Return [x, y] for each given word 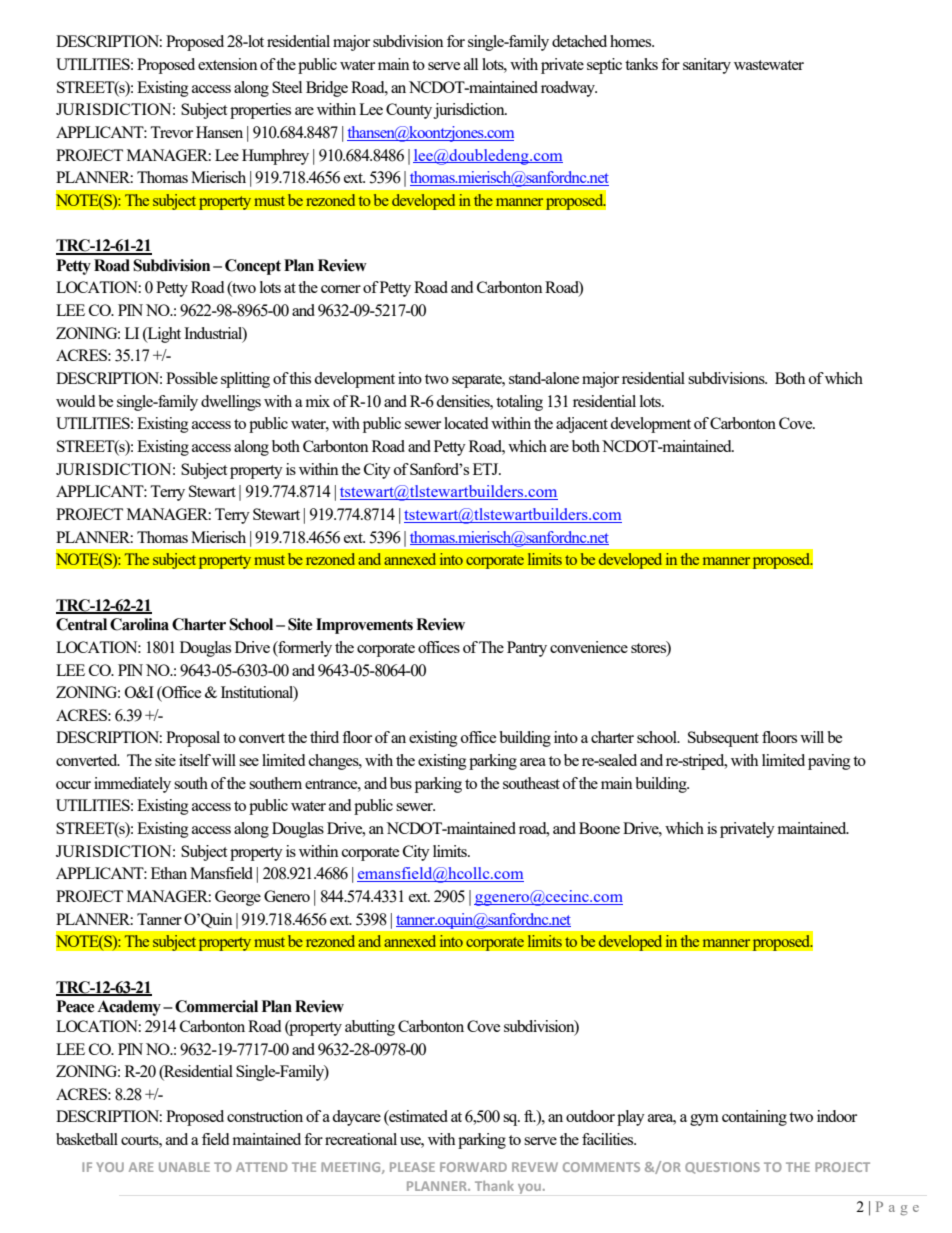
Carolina [139, 624]
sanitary [707, 66]
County [410, 111]
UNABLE [184, 1167]
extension [228, 64]
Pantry [527, 649]
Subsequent [723, 739]
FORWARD [473, 1167]
